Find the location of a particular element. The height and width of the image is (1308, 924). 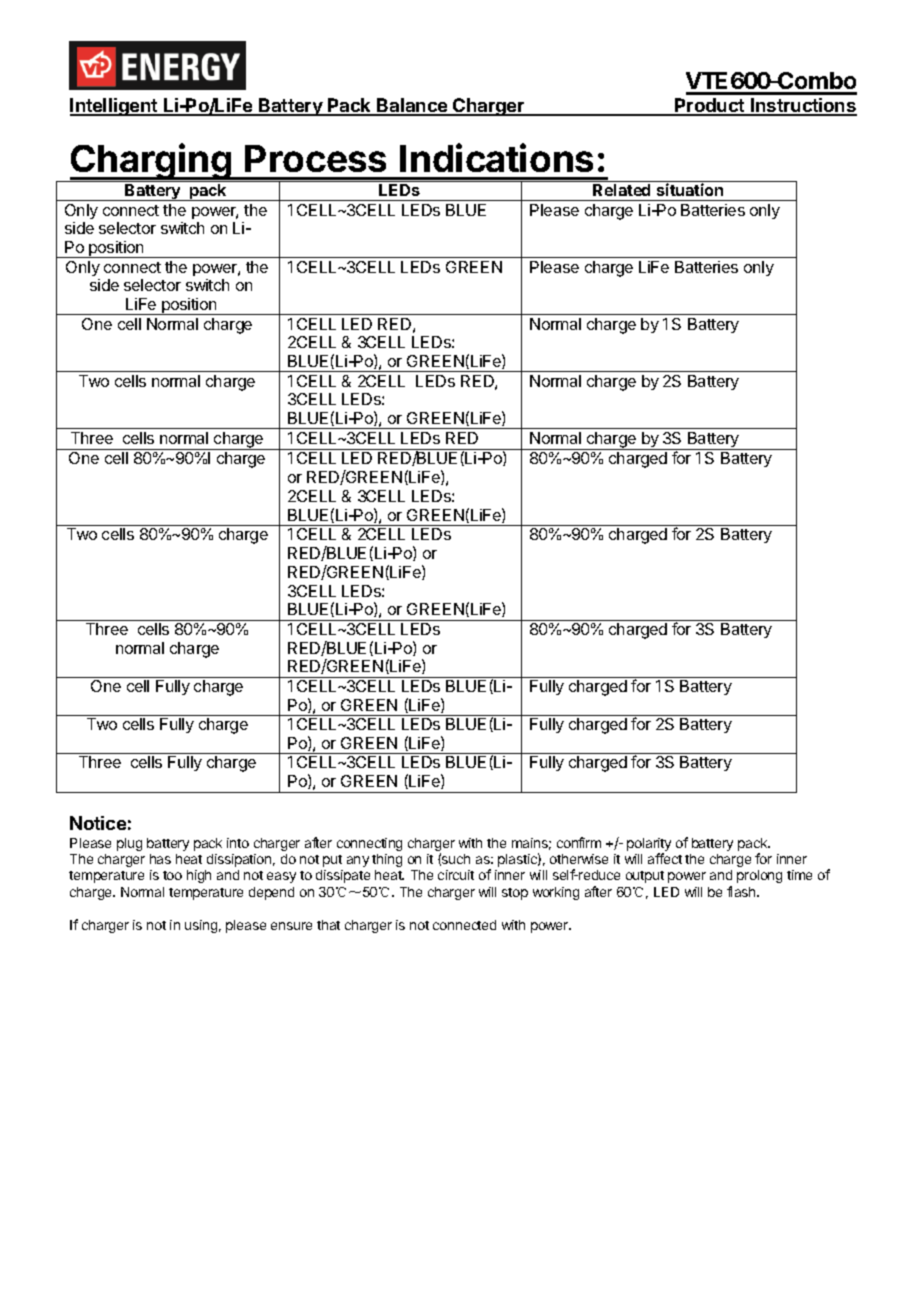

Charging is located at coordinates (151, 162).
